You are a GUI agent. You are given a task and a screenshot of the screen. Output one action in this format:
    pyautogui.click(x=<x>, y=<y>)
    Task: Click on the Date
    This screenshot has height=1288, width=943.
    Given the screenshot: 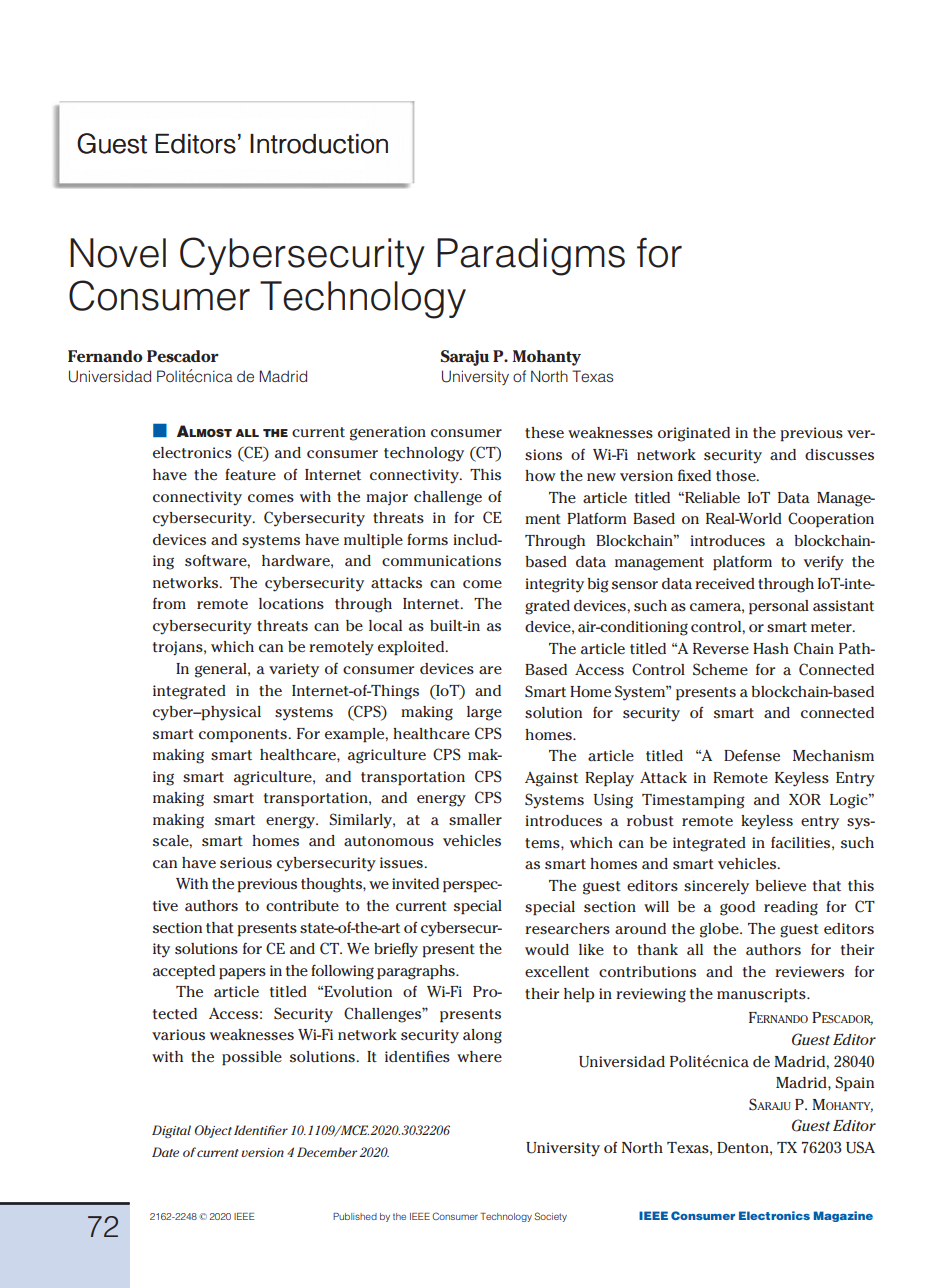 What is the action you would take?
    pyautogui.click(x=165, y=1152)
